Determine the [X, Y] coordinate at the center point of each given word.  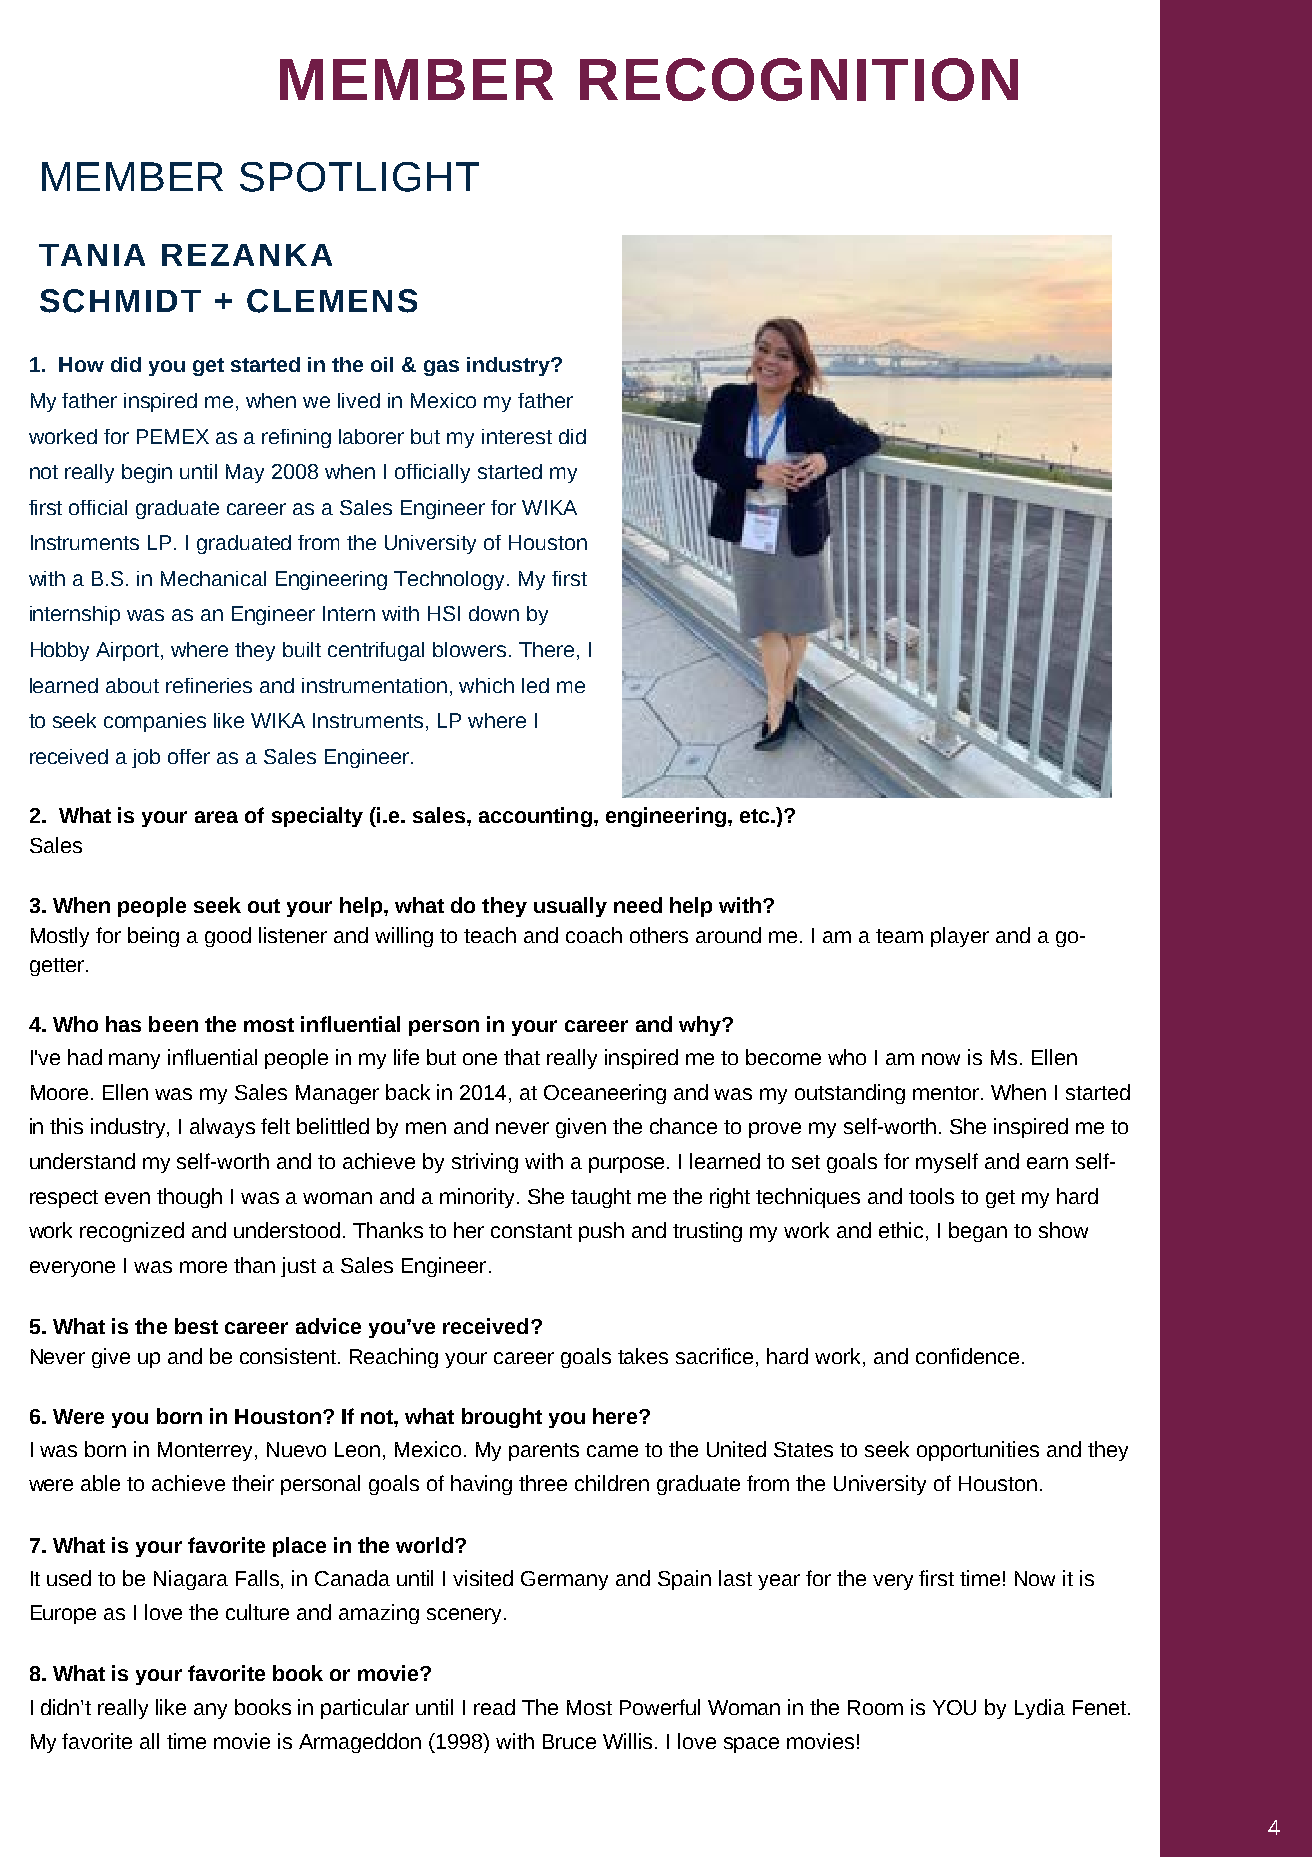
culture [257, 1612]
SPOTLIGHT [359, 177]
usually [570, 907]
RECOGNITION [799, 79]
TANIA [92, 255]
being [153, 937]
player [960, 937]
